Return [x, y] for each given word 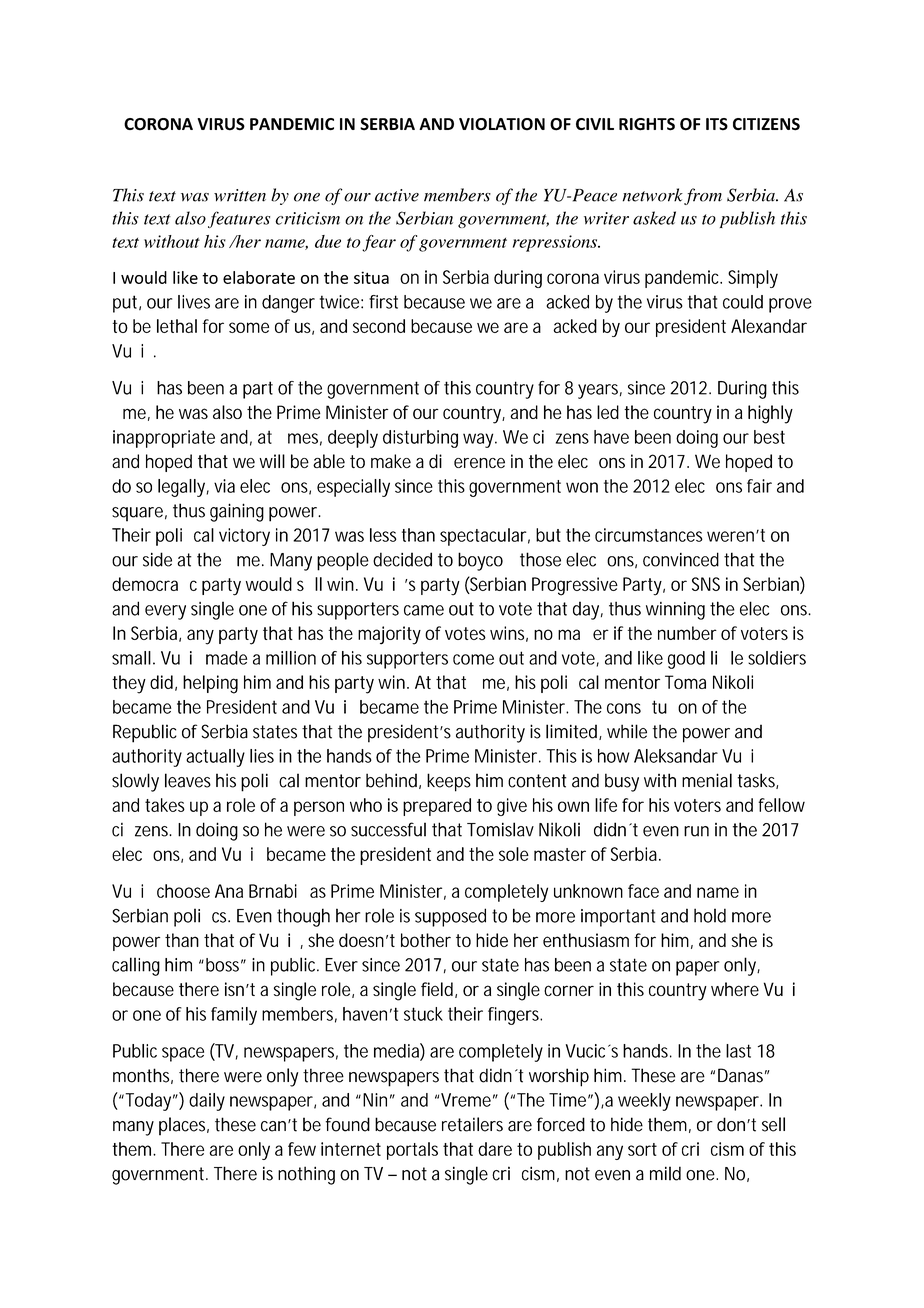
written [240, 195]
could [743, 302]
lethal [177, 326]
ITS [717, 124]
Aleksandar [676, 756]
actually [215, 758]
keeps [449, 782]
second [379, 326]
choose [183, 891]
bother [426, 940]
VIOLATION [502, 124]
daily [207, 1102]
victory [244, 537]
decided [402, 559]
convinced [681, 559]
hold [710, 915]
